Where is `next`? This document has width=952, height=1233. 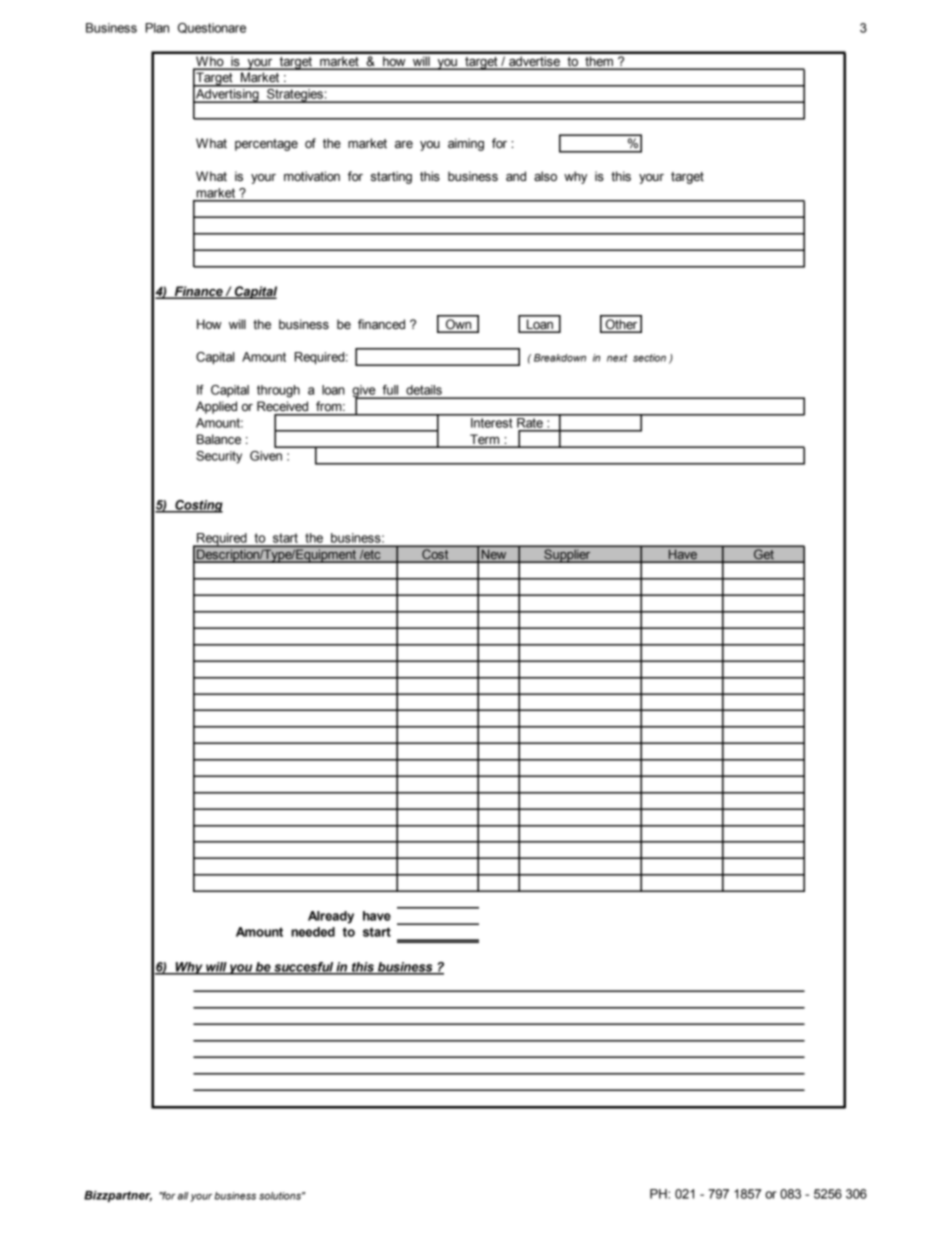 next is located at coordinates (617, 358).
